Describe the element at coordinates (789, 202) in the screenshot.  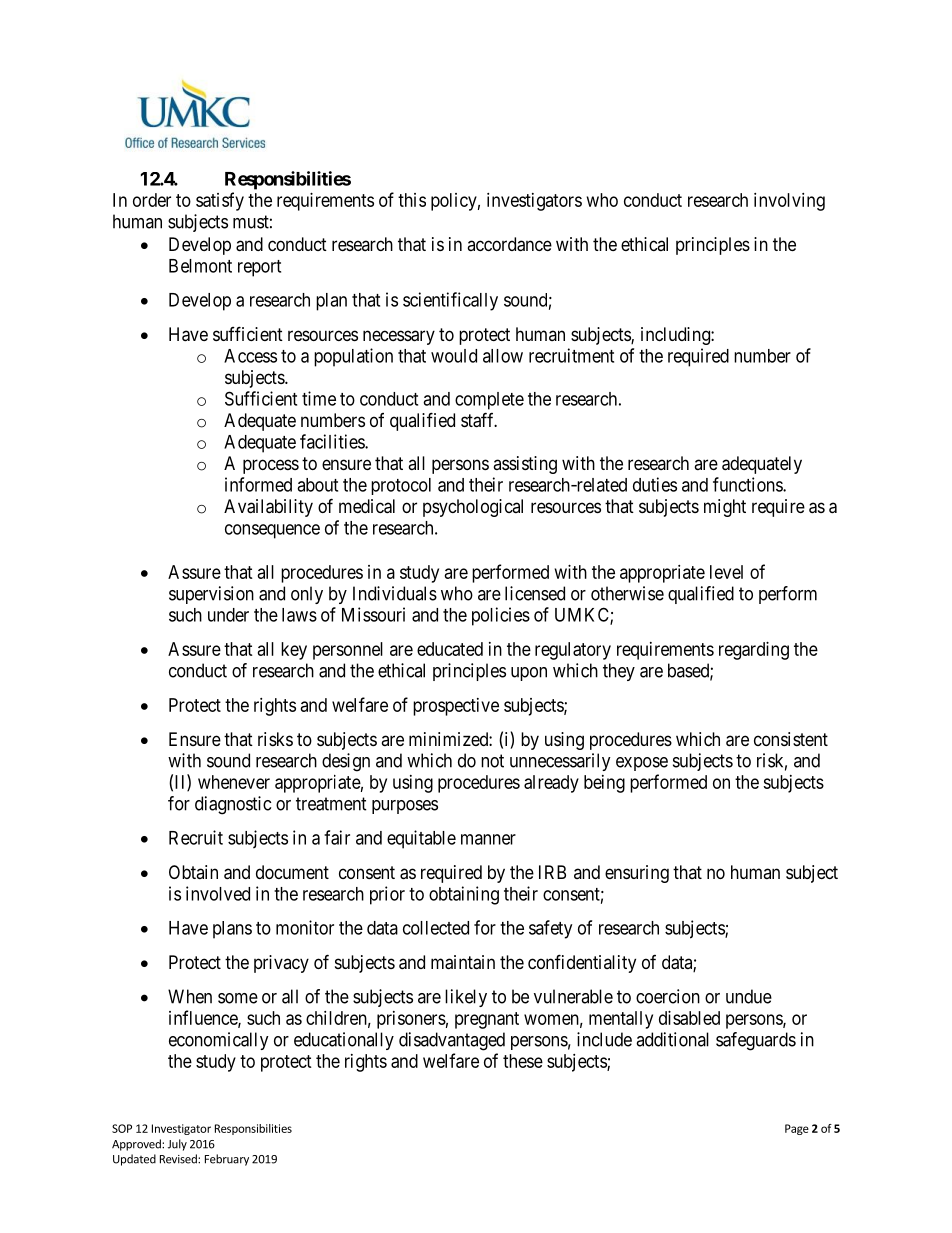
I see `involving` at that location.
